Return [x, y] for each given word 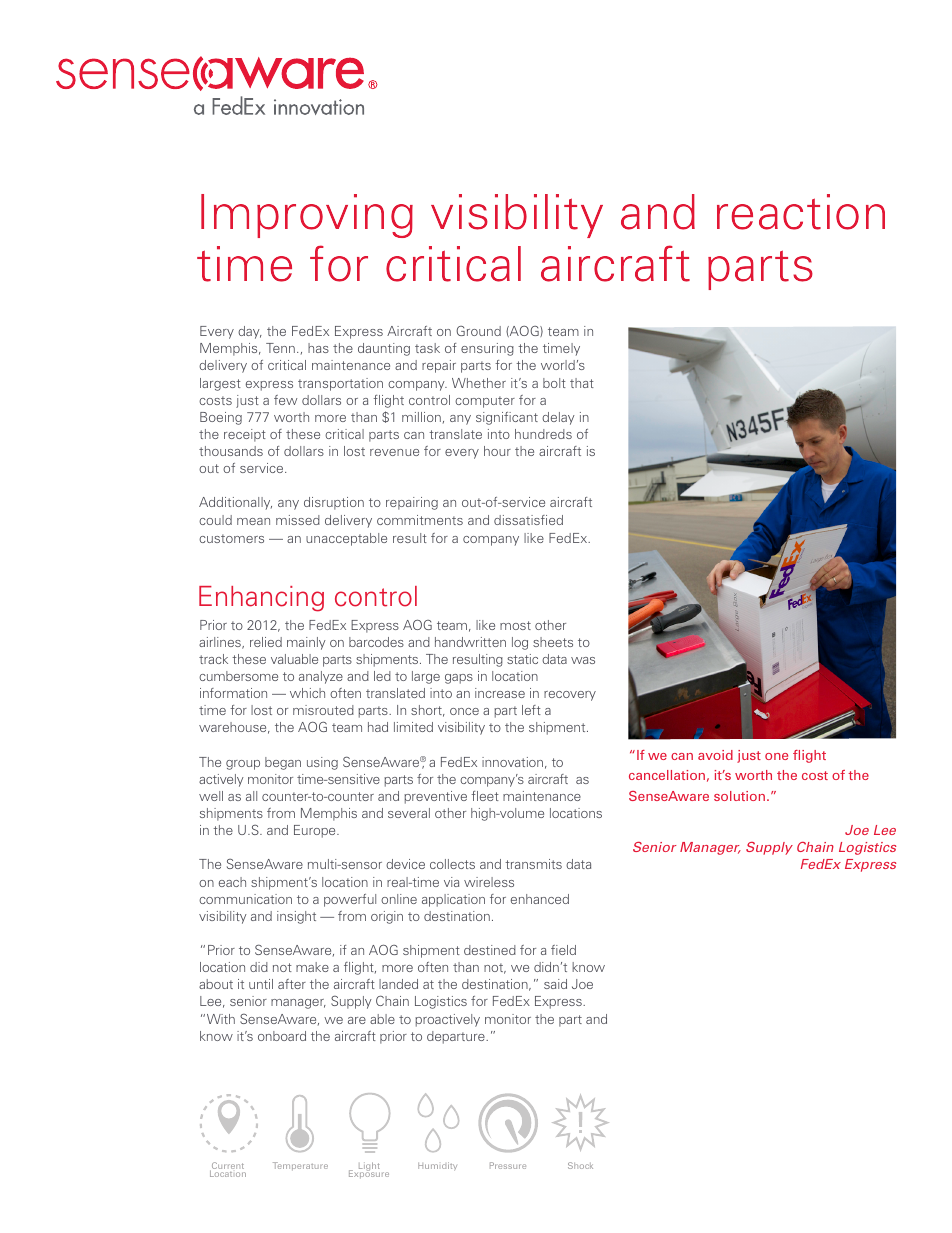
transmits [533, 864]
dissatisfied [528, 520]
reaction [801, 212]
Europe [316, 831]
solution [739, 796]
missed [298, 520]
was [583, 660]
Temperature [300, 1166]
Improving [307, 216]
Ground [478, 331]
